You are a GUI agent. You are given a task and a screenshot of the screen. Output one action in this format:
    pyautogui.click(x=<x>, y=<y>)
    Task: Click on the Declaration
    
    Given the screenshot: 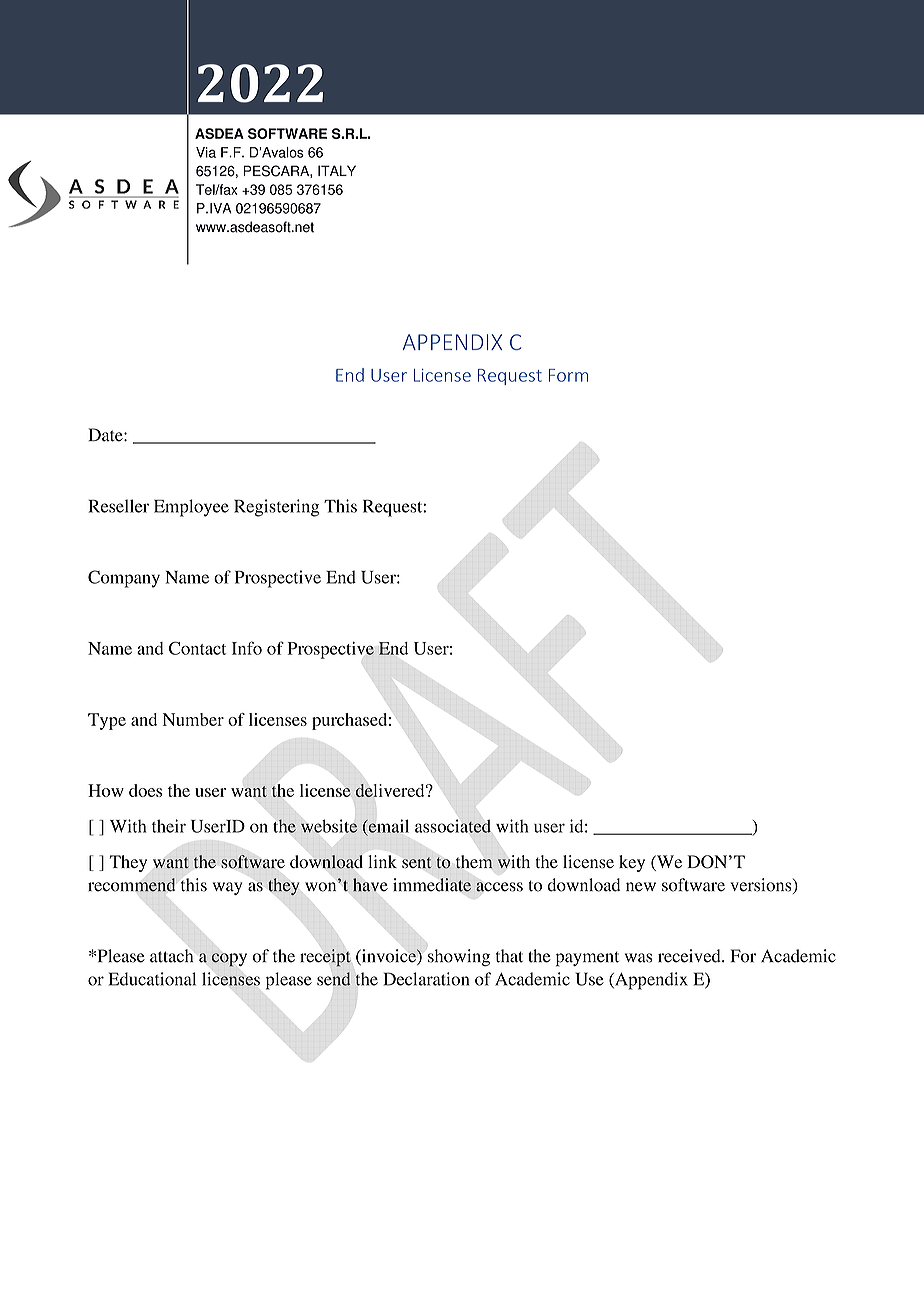 What is the action you would take?
    pyautogui.click(x=426, y=979)
